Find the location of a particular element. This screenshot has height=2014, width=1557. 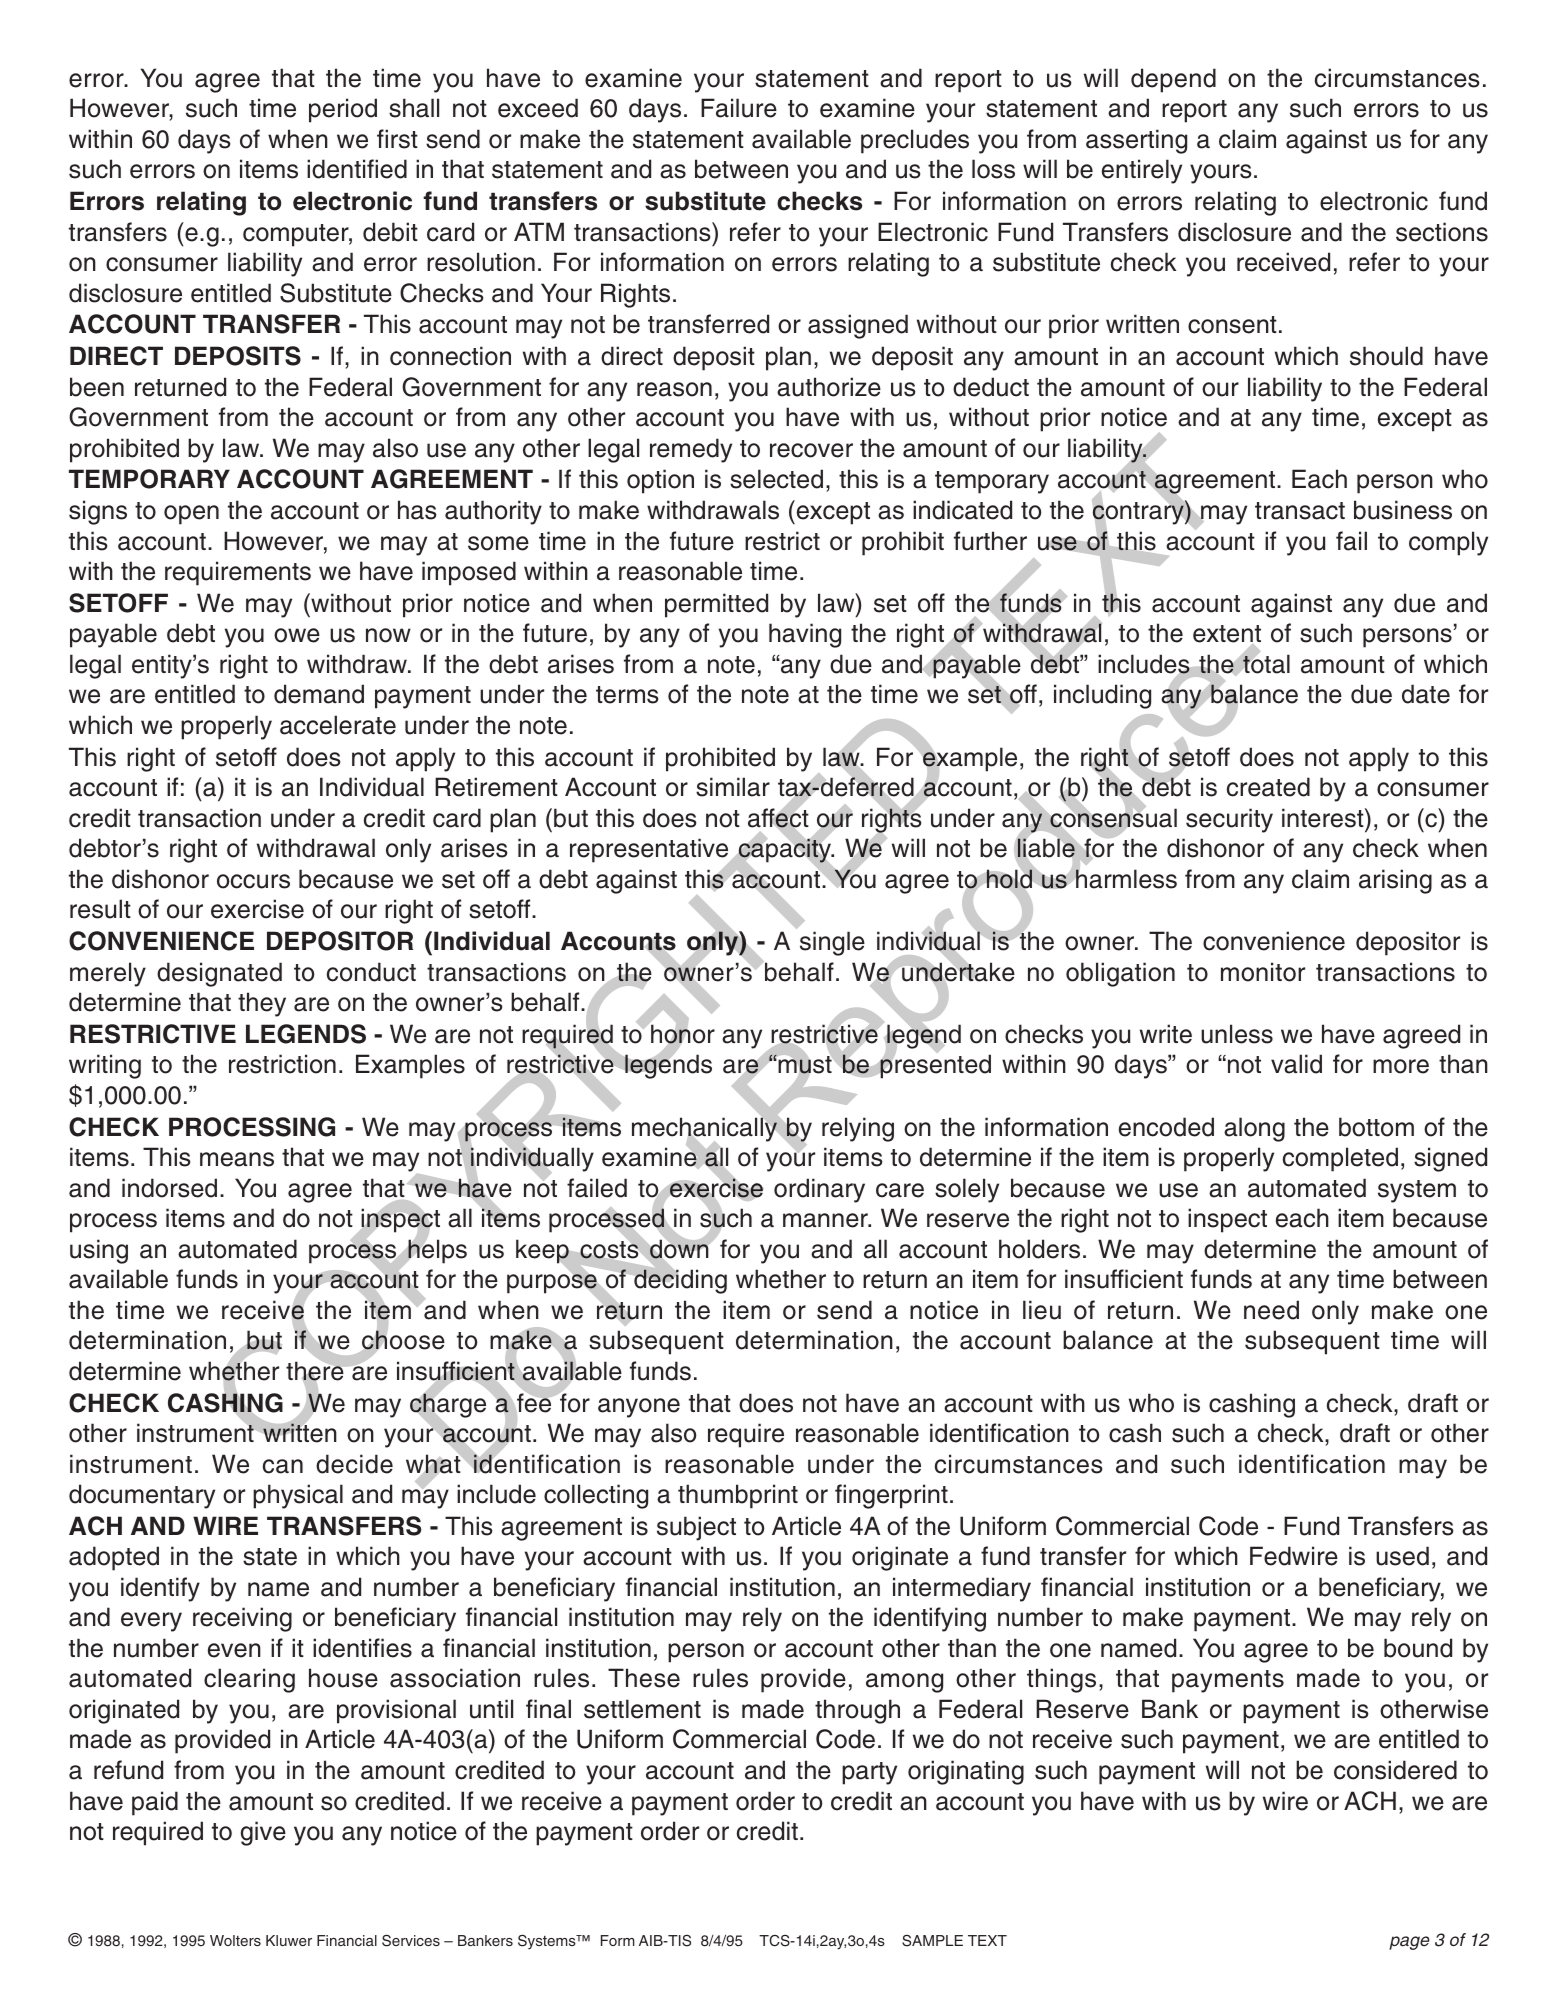

unless is located at coordinates (1237, 1034).
